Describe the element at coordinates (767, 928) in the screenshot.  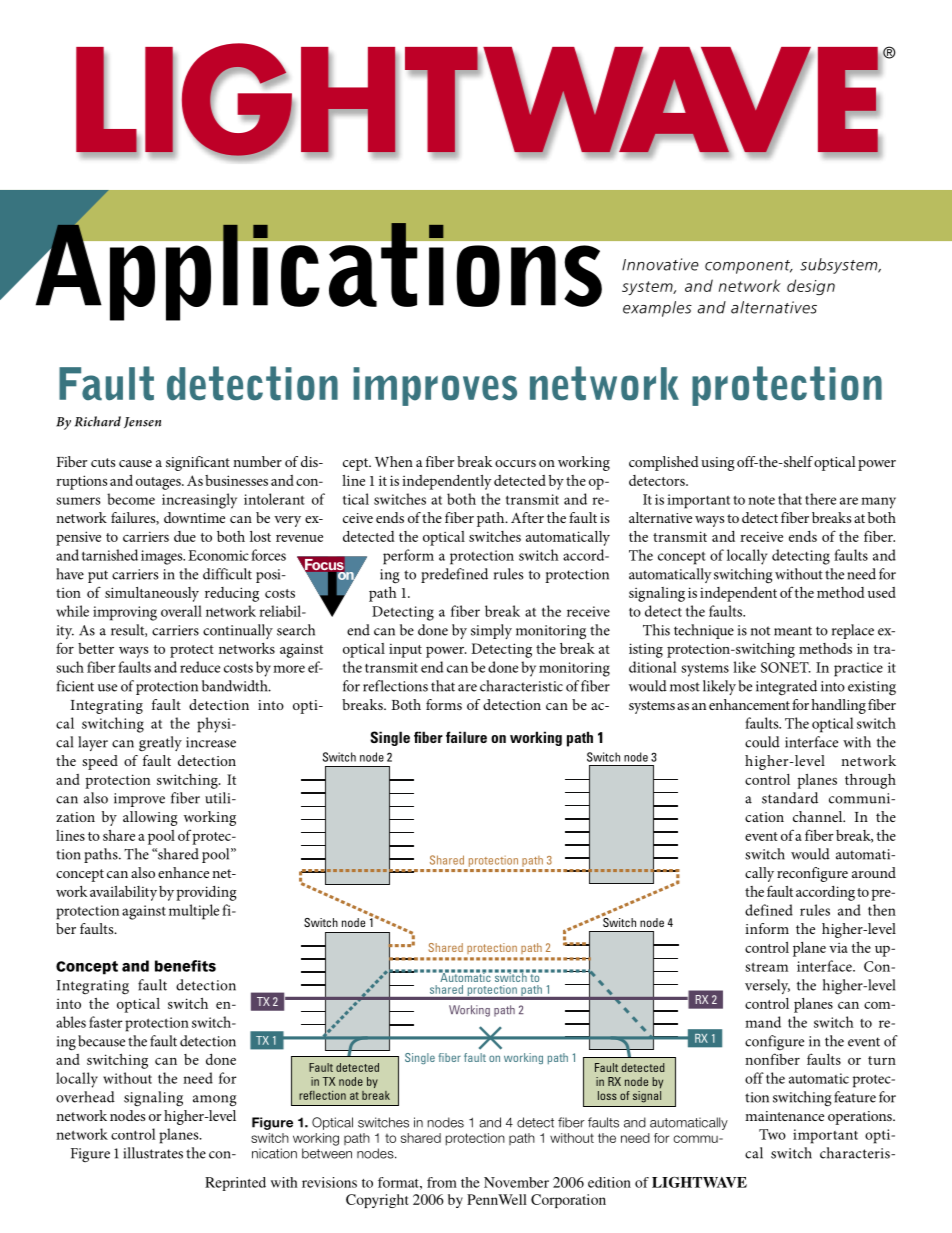
I see `inform` at that location.
